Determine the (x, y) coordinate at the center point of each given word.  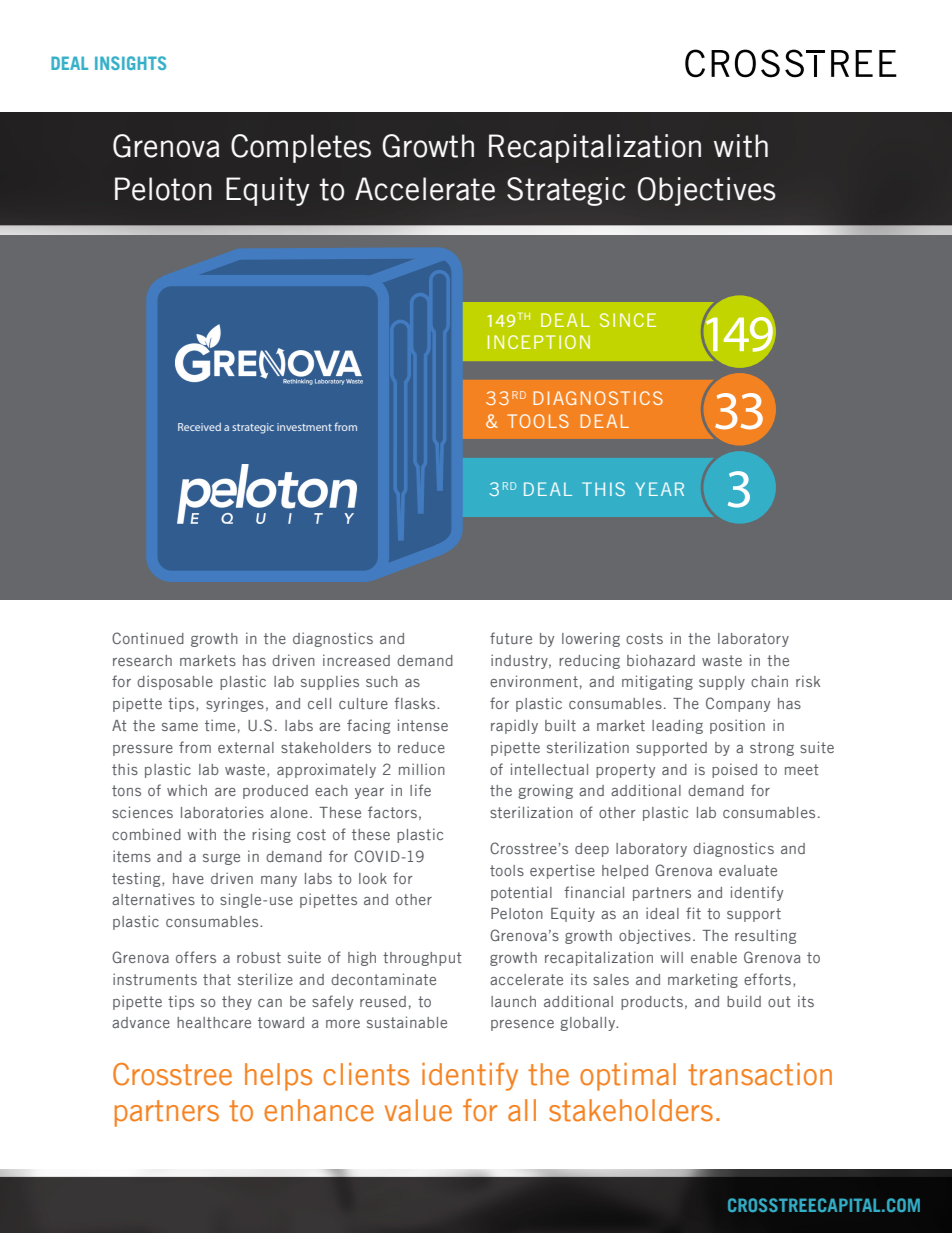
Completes (301, 148)
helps (278, 1077)
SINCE (628, 320)
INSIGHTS (130, 63)
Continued (148, 638)
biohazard (661, 660)
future (511, 638)
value (418, 1110)
